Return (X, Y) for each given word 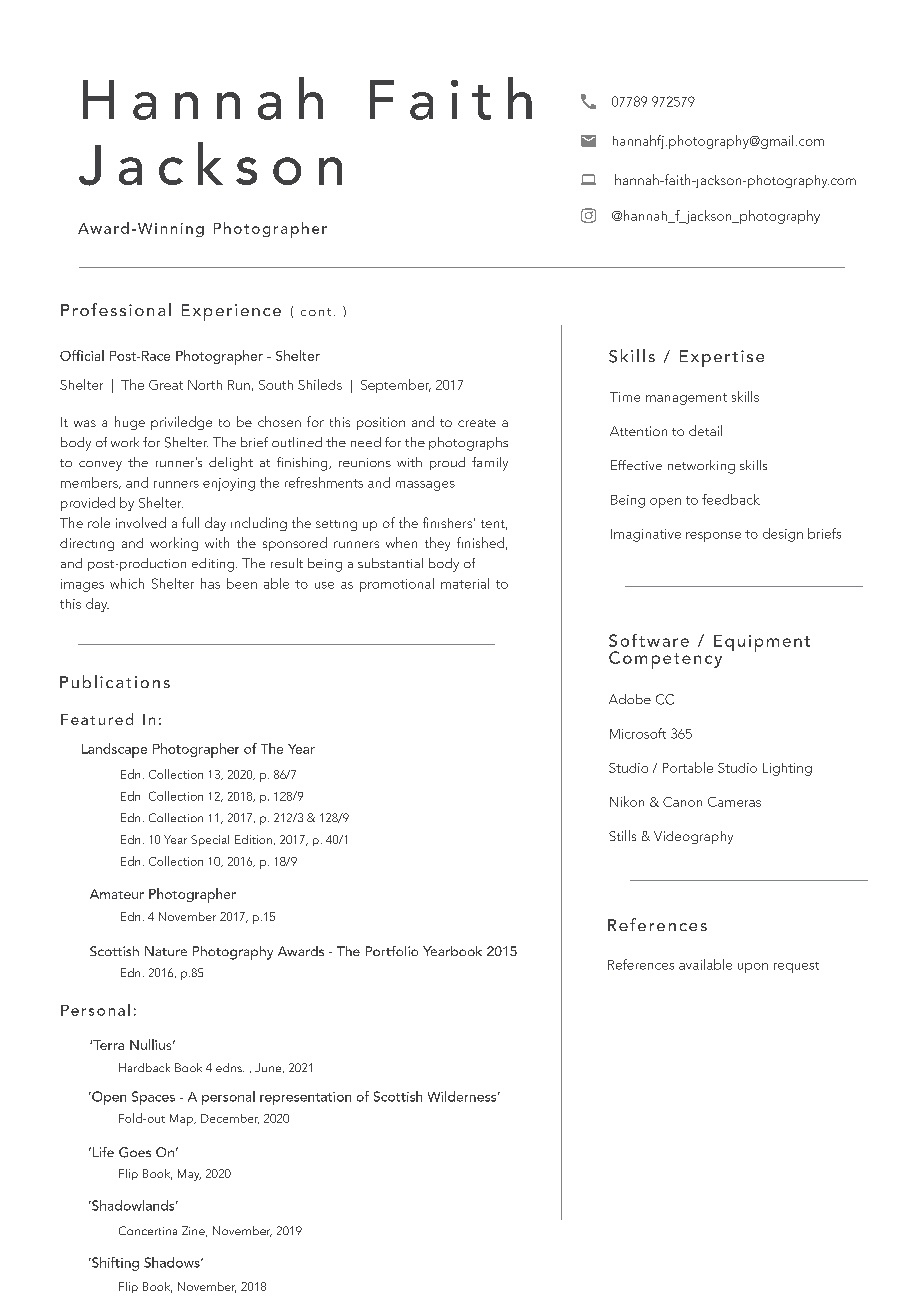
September (396, 386)
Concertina (148, 1230)
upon (753, 968)
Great (166, 385)
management (686, 399)
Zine (194, 1231)
